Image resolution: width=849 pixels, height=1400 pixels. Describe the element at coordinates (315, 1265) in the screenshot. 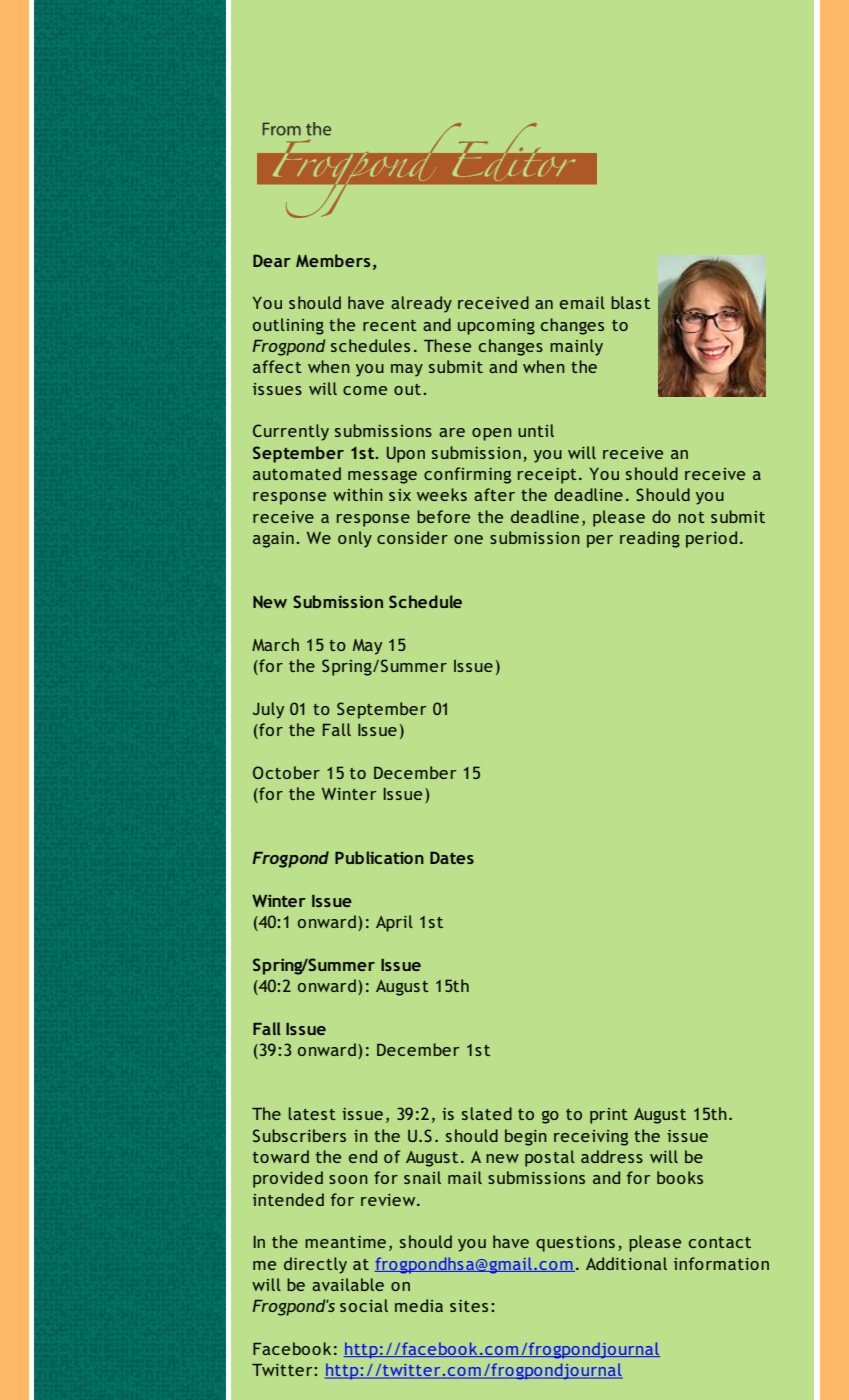

I see `directly` at that location.
